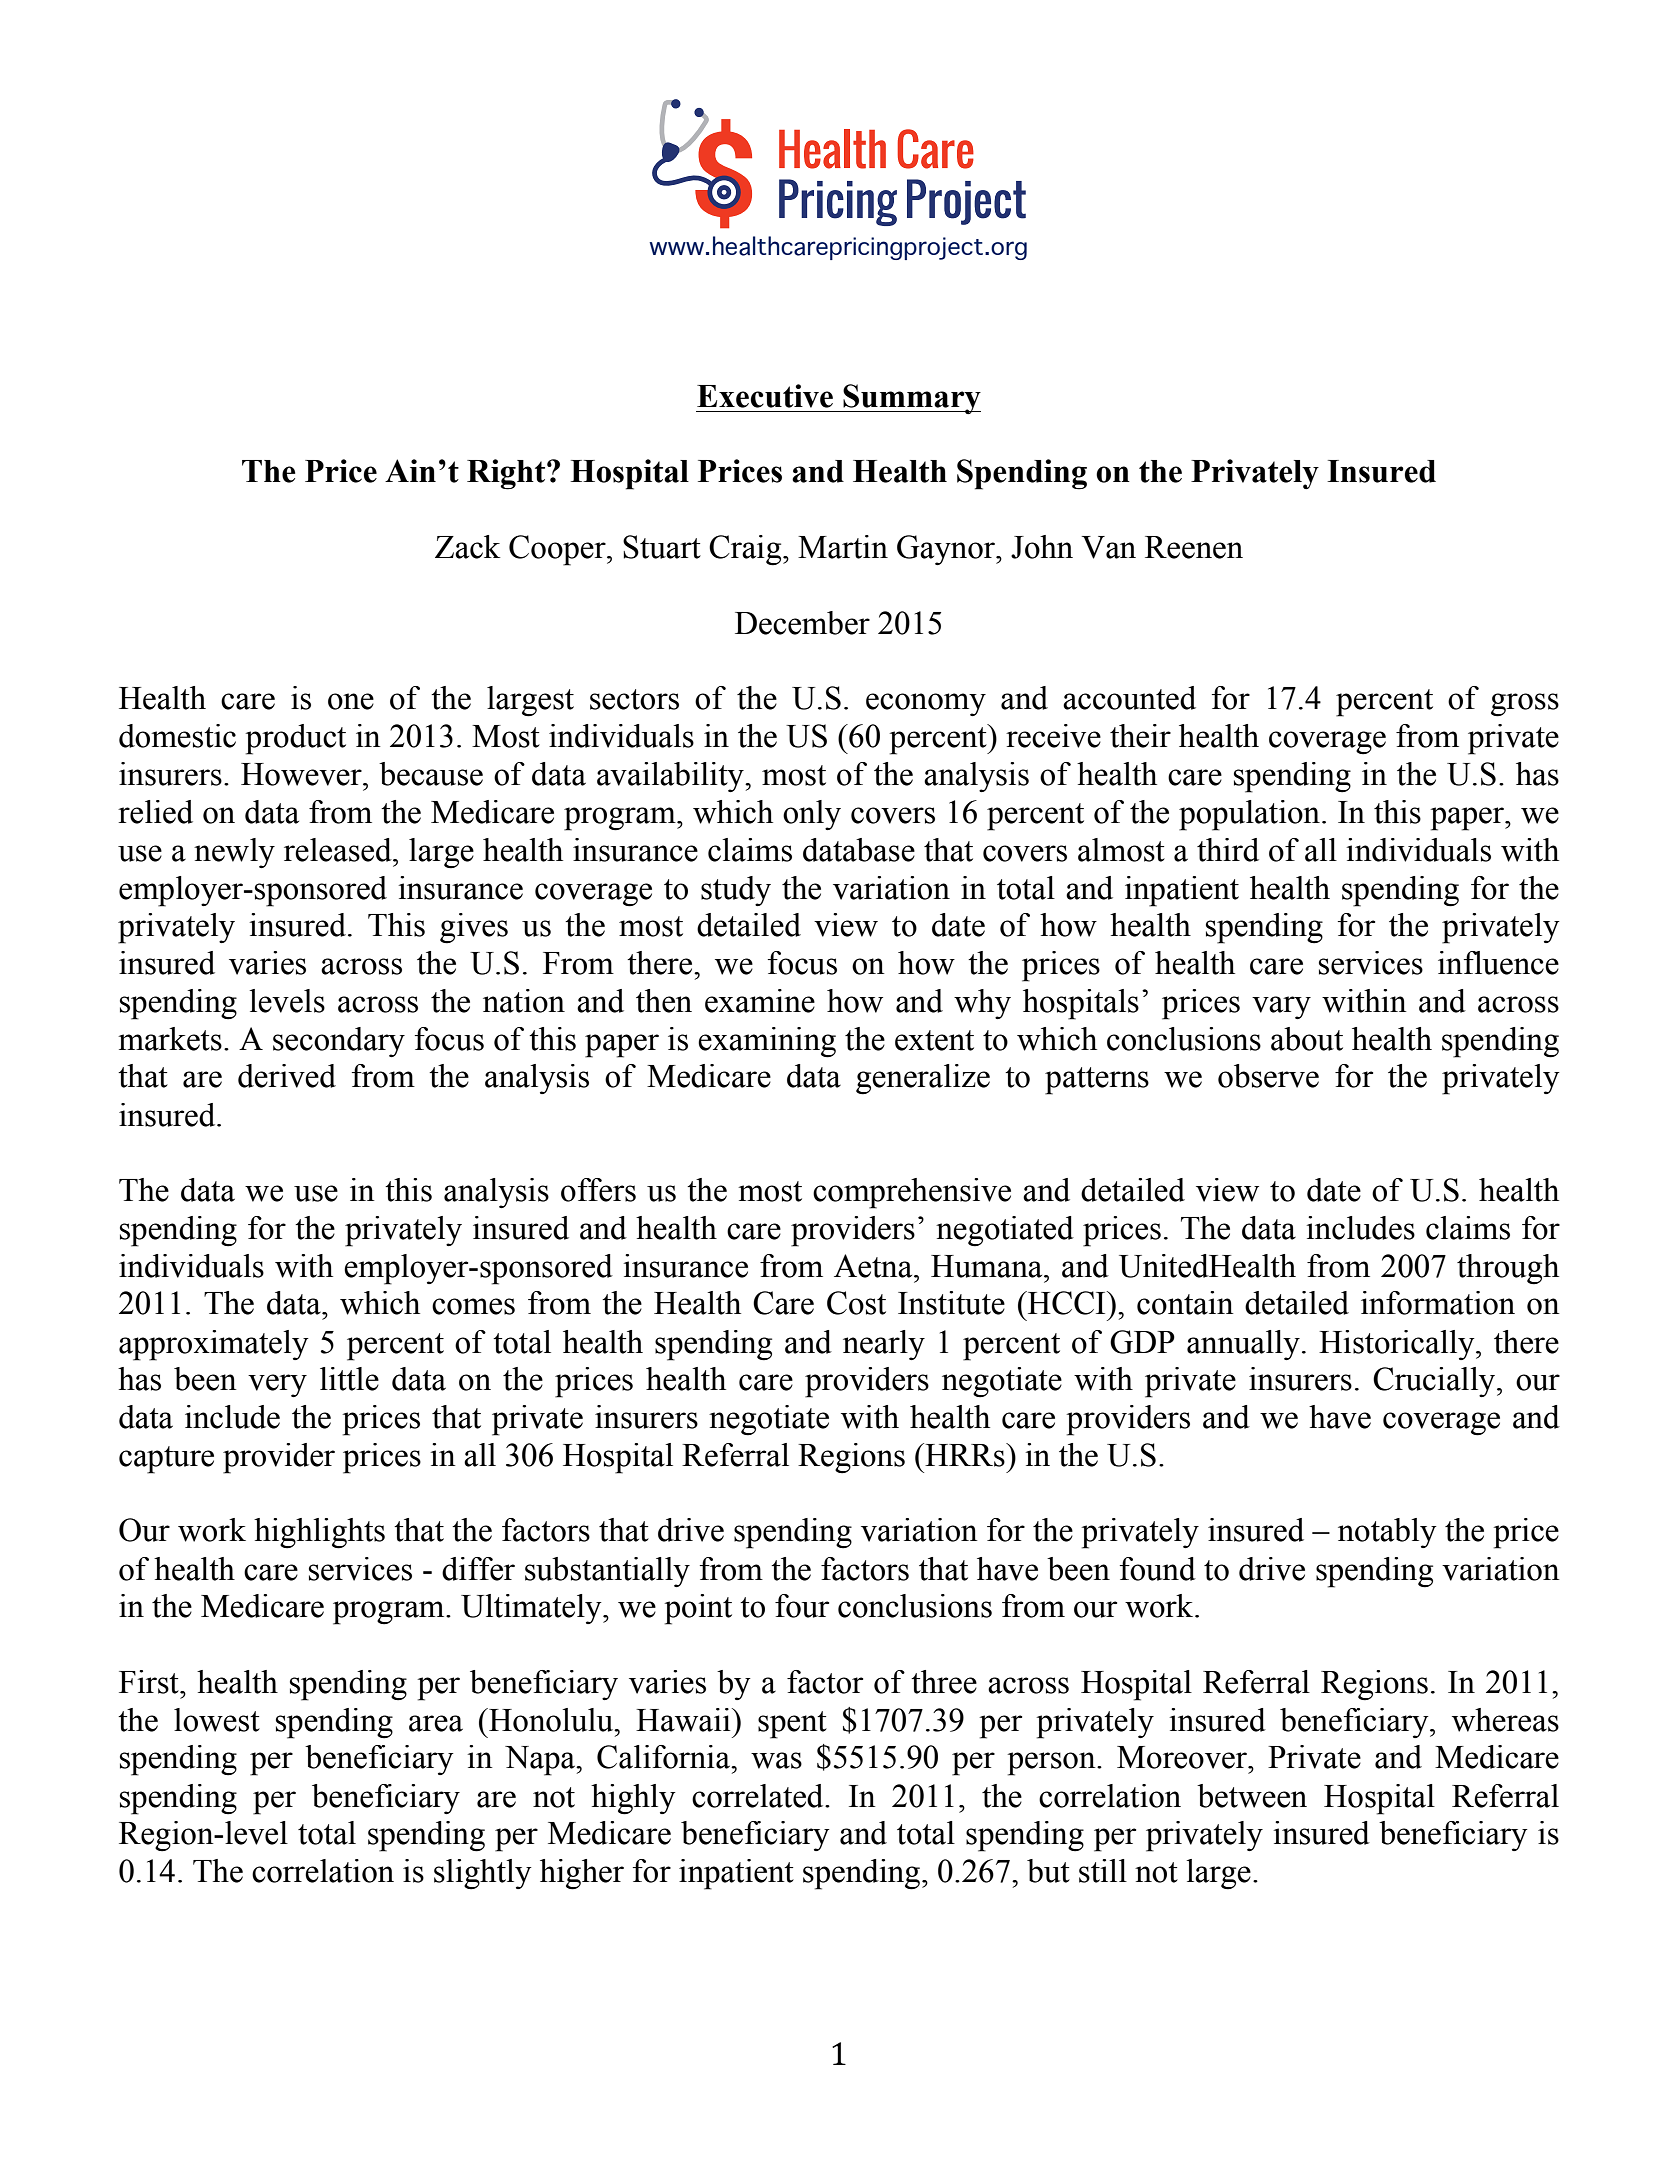 The height and width of the screenshot is (2171, 1678). I want to click on slightly, so click(483, 1874).
